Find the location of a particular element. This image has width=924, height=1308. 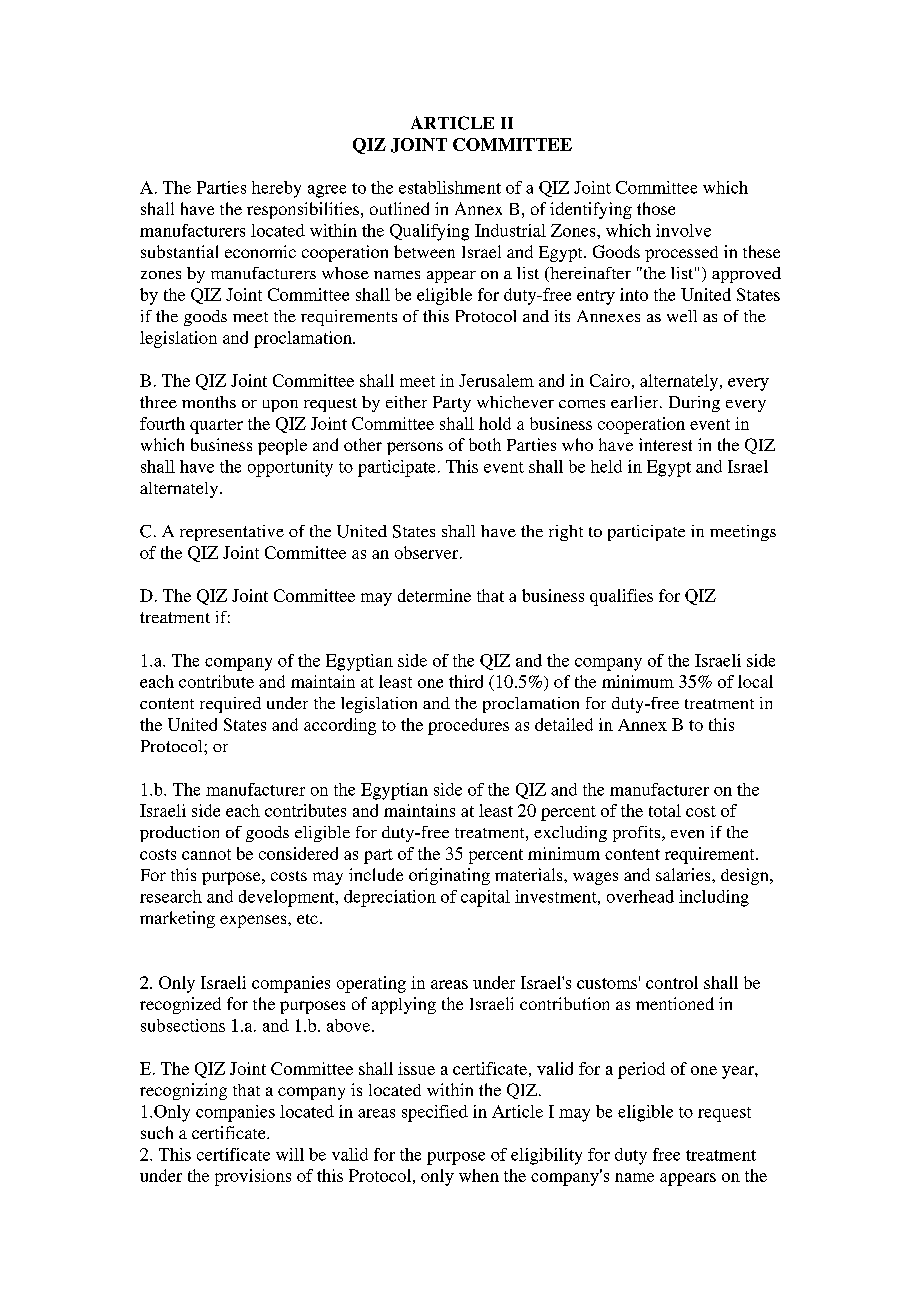

involve is located at coordinates (683, 230).
